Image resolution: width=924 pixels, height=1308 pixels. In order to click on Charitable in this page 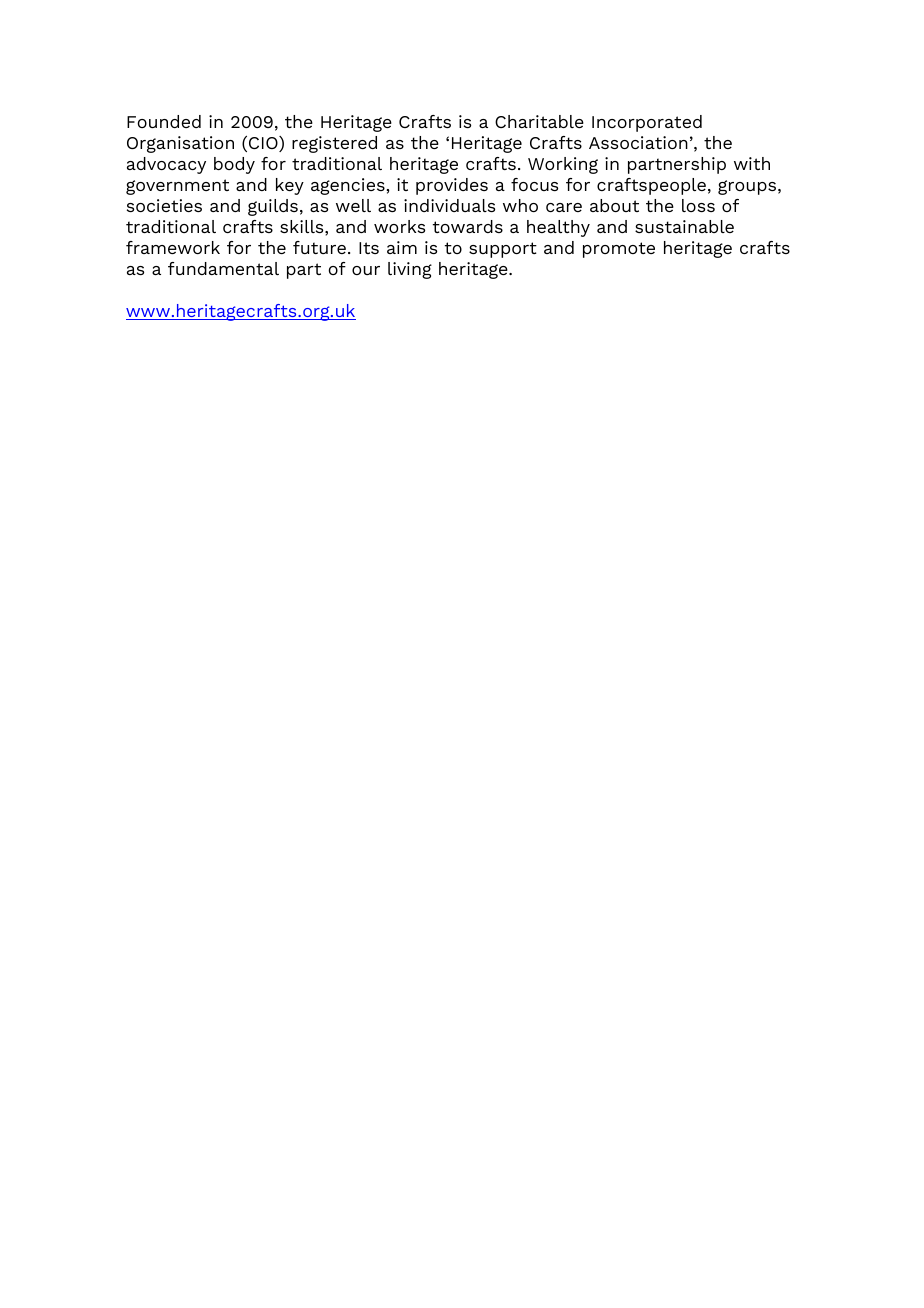, I will do `click(539, 121)`.
